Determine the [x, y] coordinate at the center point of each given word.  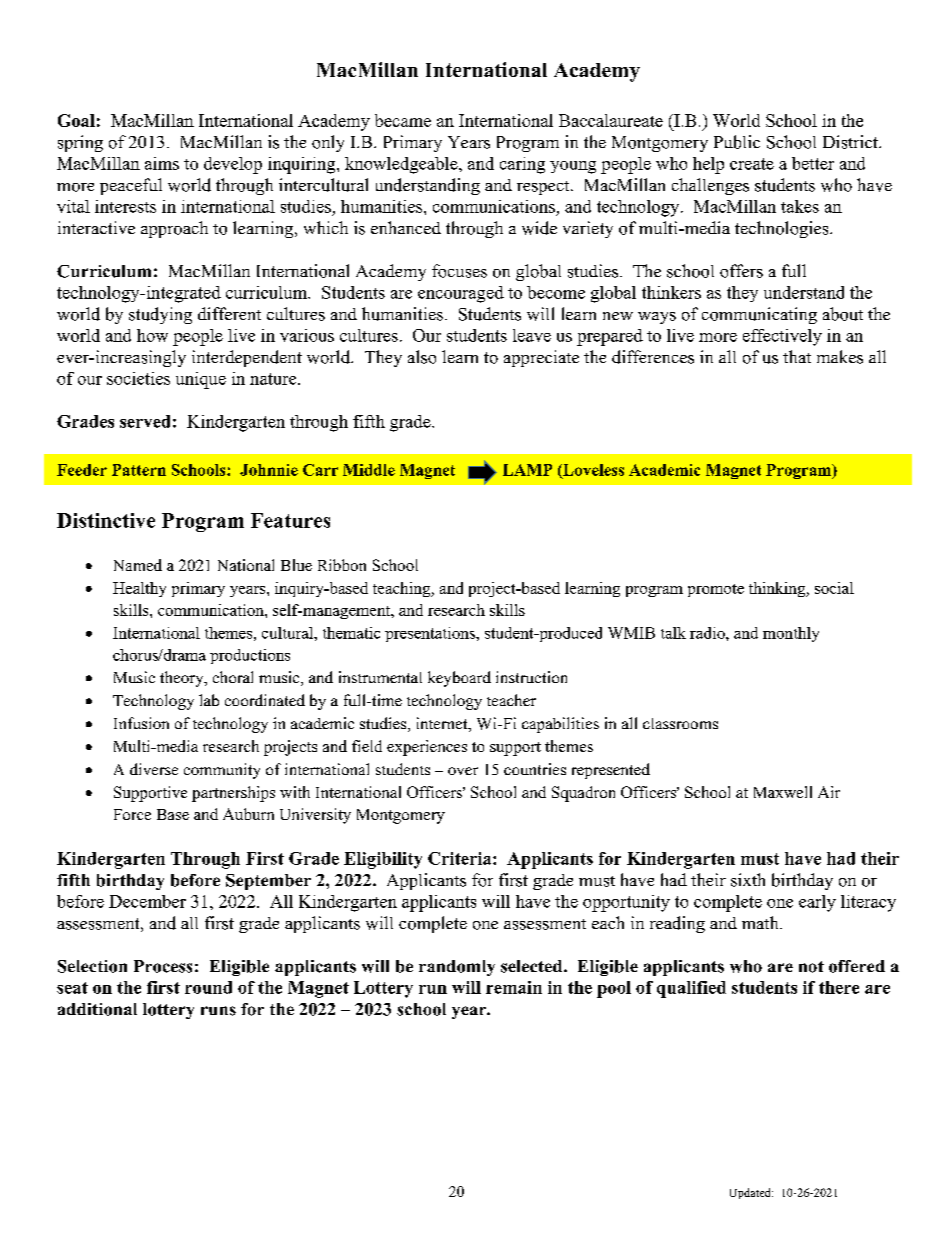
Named [138, 565]
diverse [154, 769]
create [752, 164]
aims [162, 163]
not [811, 967]
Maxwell [783, 792]
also [422, 357]
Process [163, 966]
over [463, 771]
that [797, 356]
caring [522, 165]
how [152, 335]
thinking [778, 589]
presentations [431, 634]
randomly [457, 968]
